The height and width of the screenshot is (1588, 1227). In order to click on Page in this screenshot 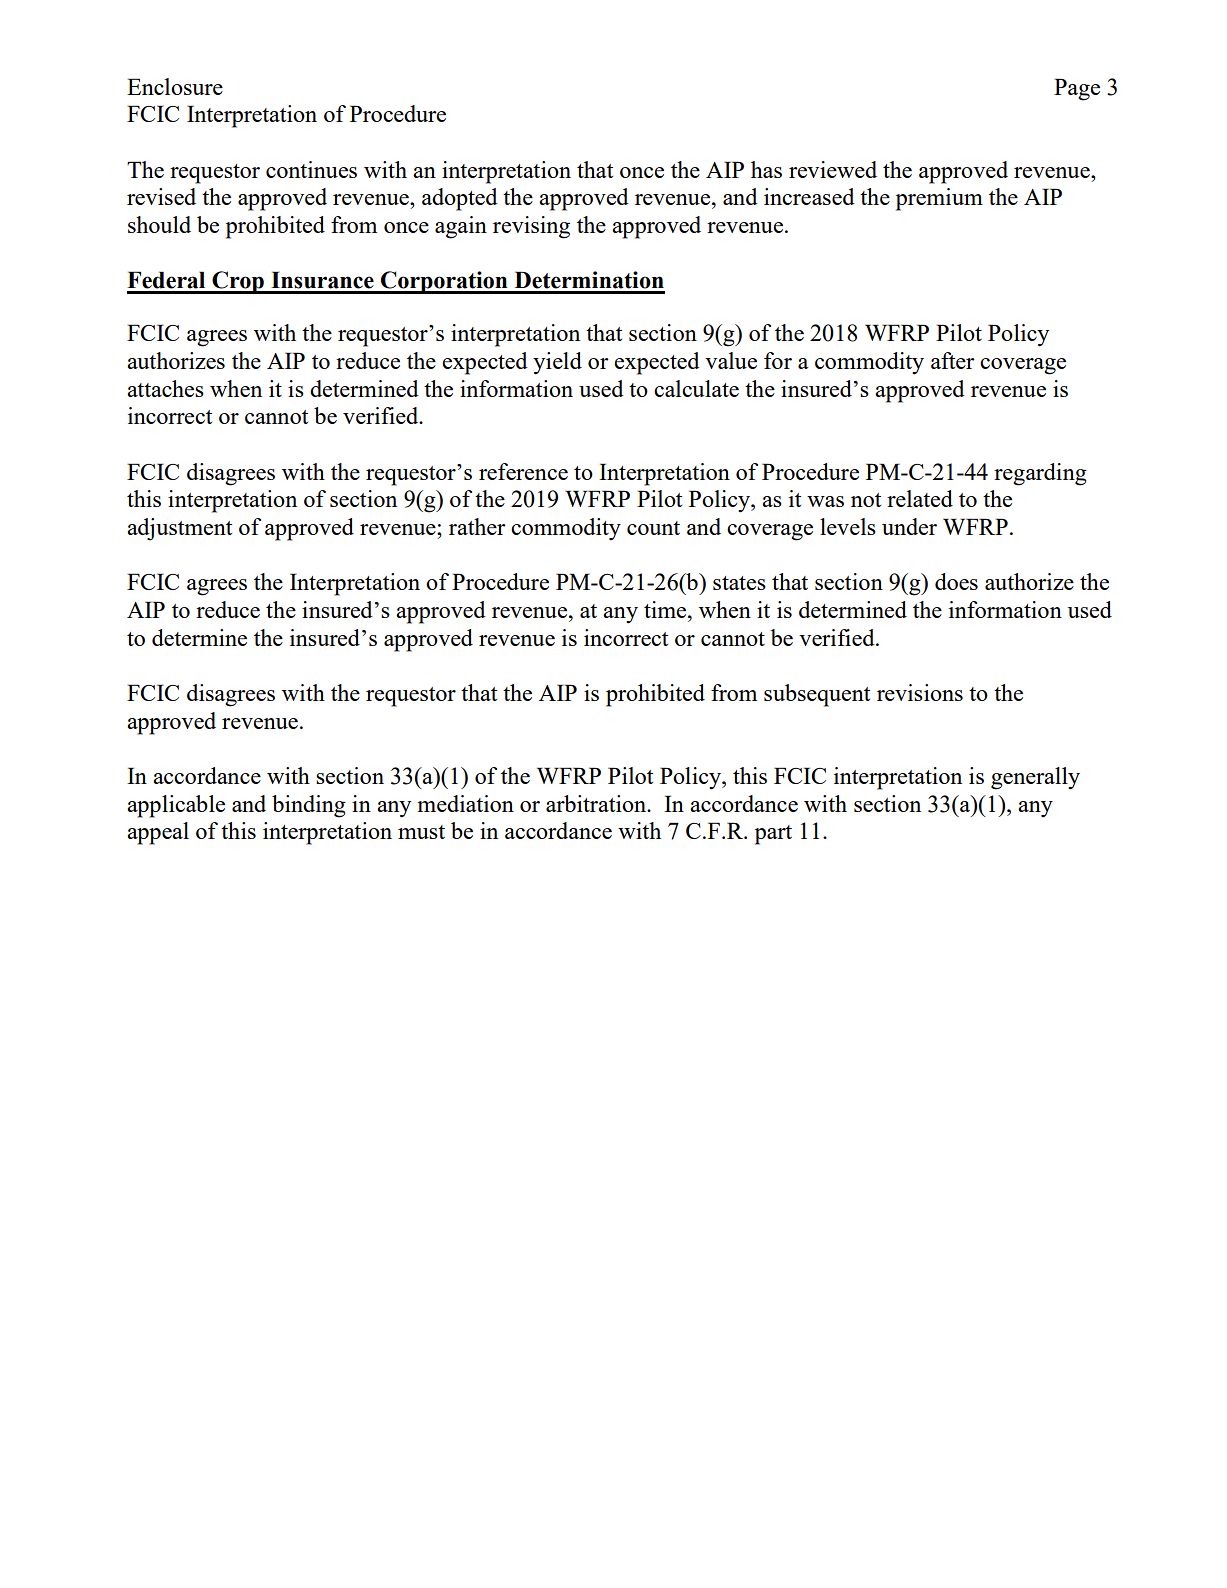, I will do `click(1077, 89)`.
